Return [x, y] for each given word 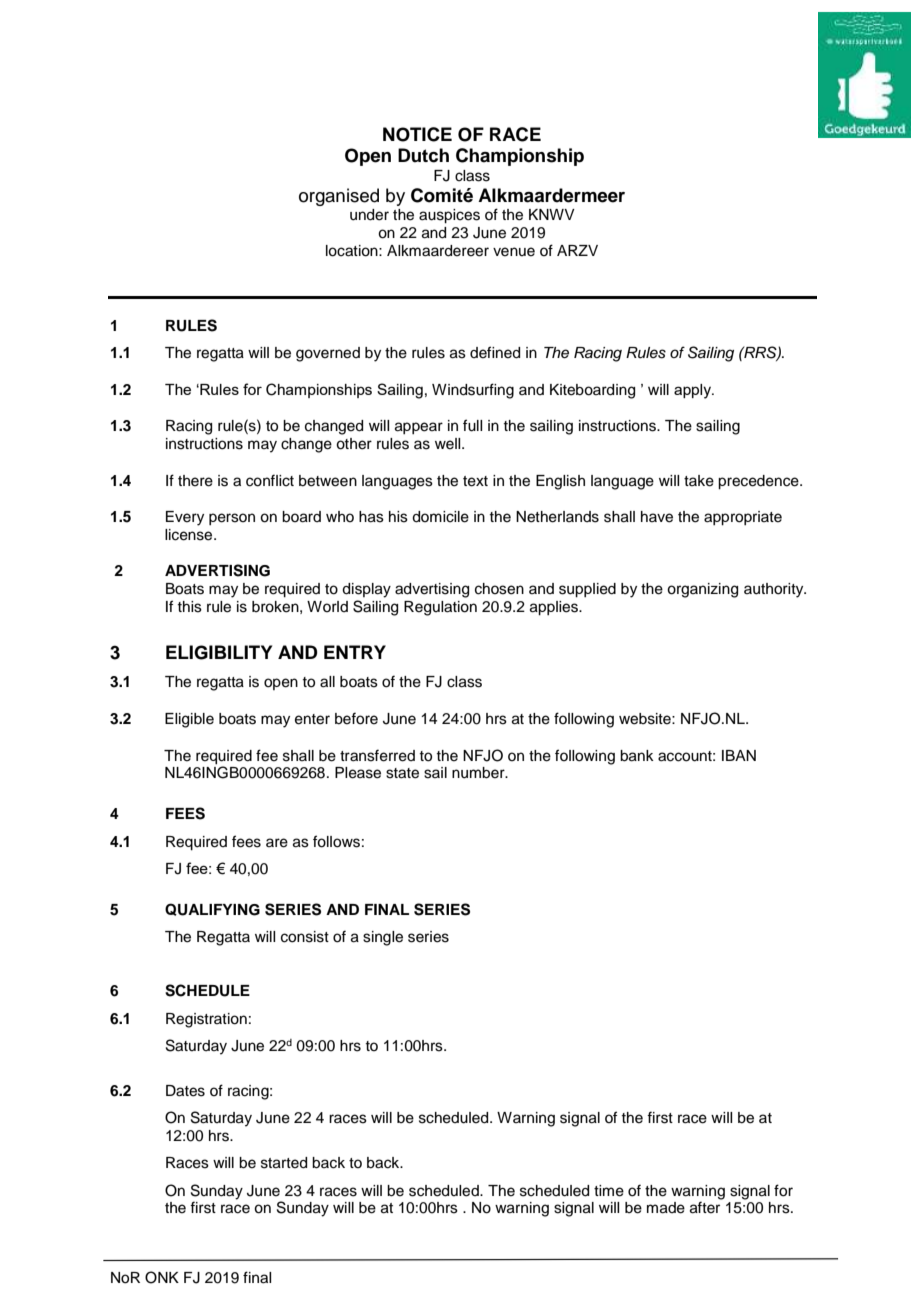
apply [694, 391]
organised [339, 197]
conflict [270, 480]
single [383, 938]
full [472, 425]
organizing [702, 590]
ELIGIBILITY [219, 652]
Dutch [423, 155]
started [284, 1163]
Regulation [440, 608]
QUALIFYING [212, 909]
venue [514, 252]
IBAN [739, 755]
